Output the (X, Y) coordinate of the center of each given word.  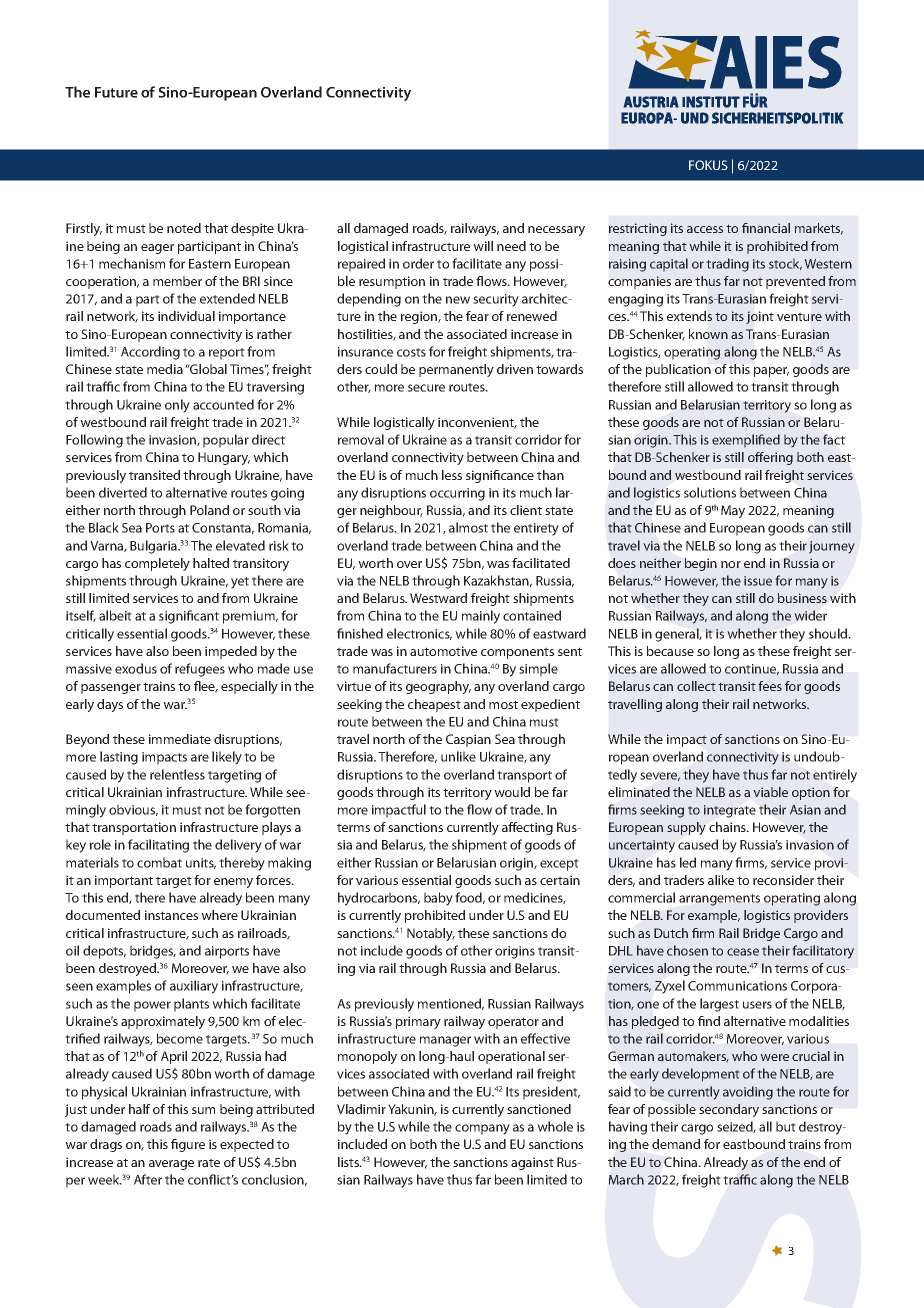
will (483, 246)
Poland (209, 510)
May (733, 511)
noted (184, 228)
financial (766, 228)
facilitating (158, 846)
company (482, 1129)
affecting (527, 828)
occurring (457, 494)
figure (188, 1145)
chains (728, 827)
